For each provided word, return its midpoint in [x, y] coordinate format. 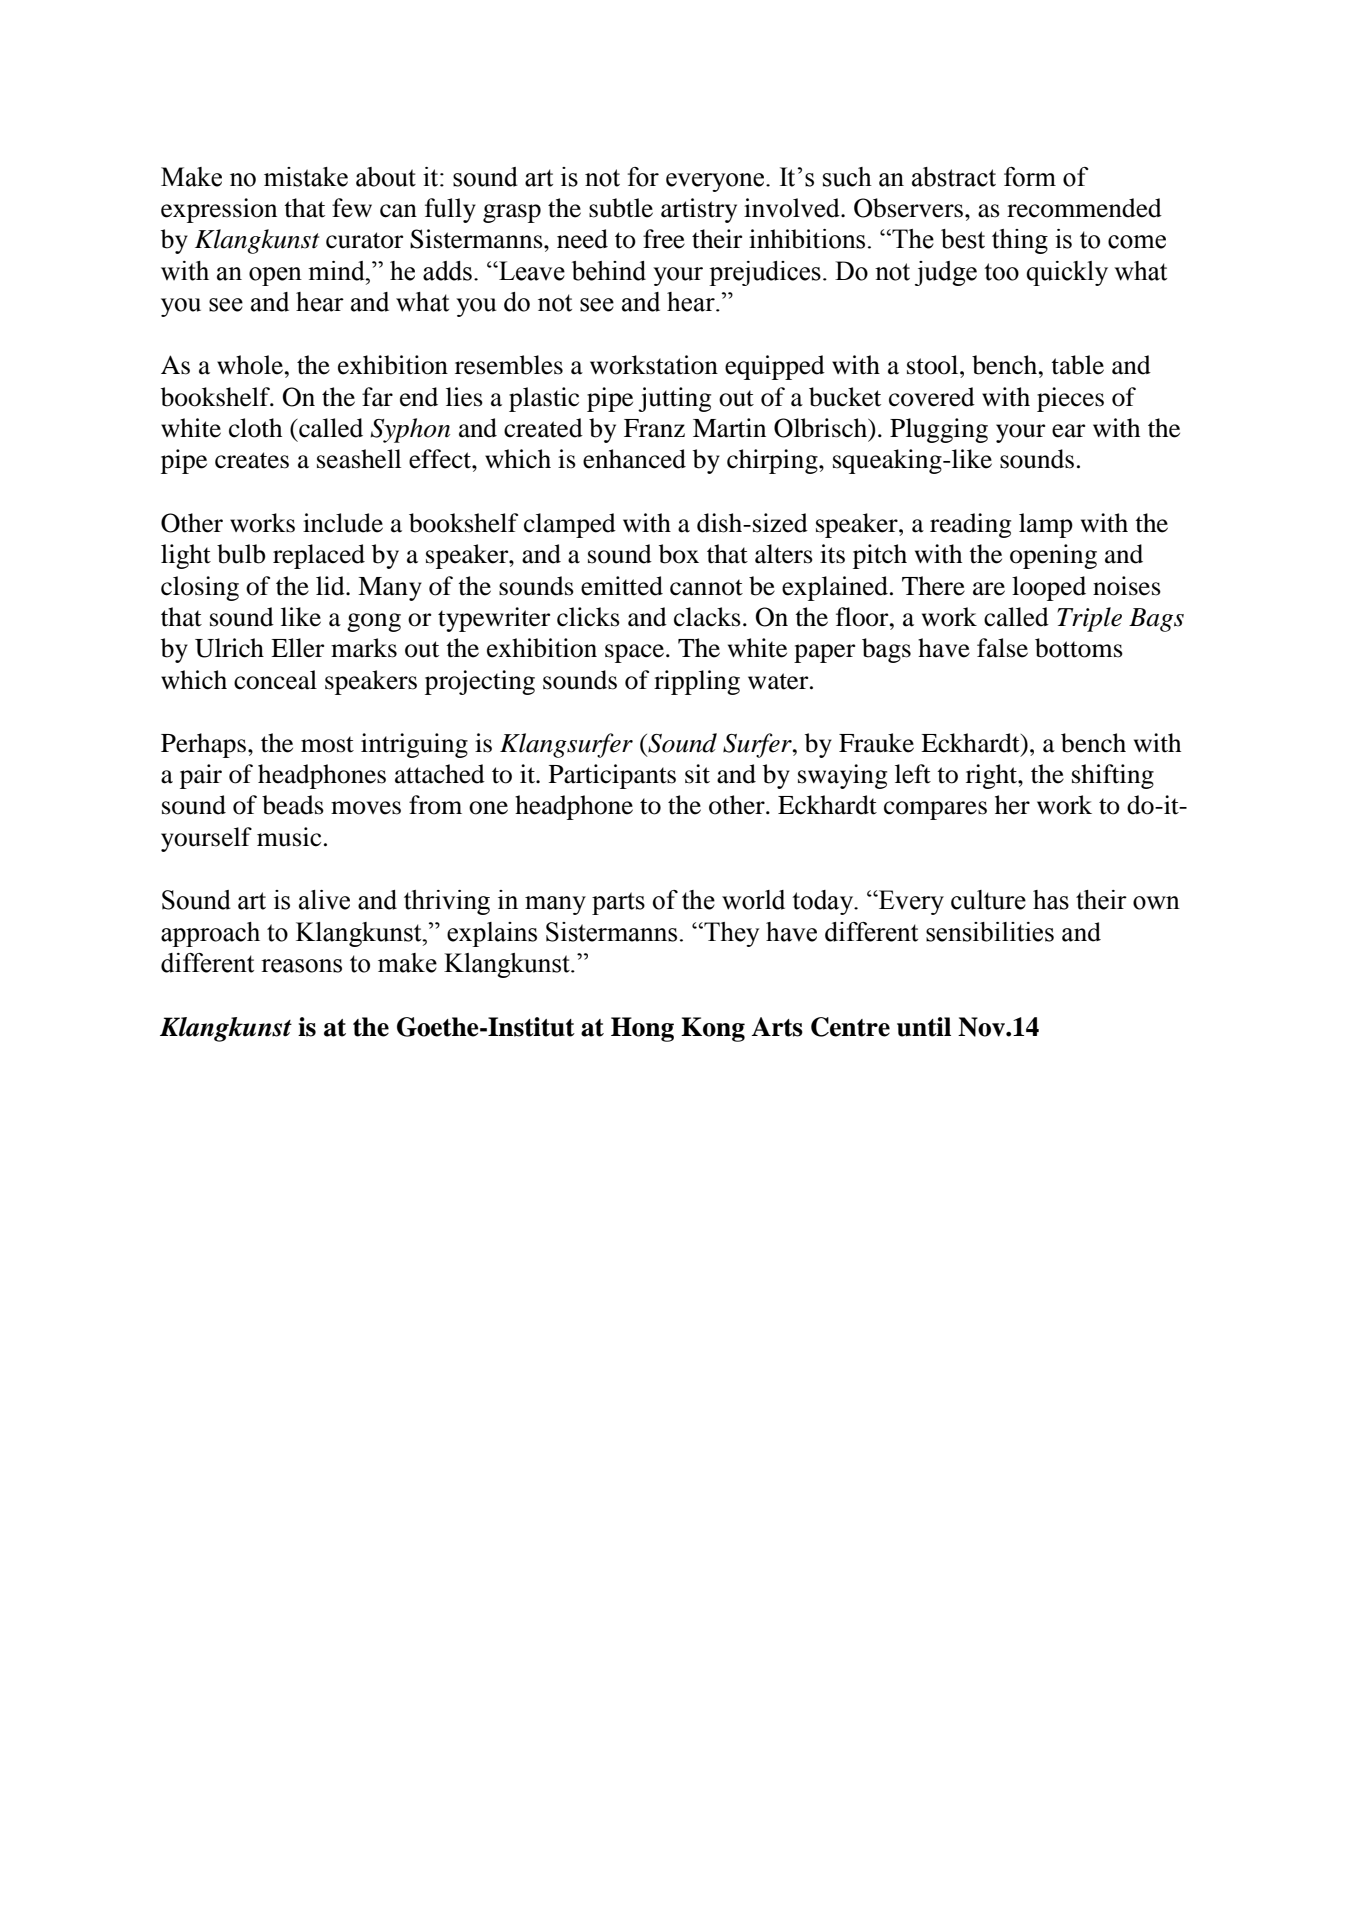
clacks [707, 617]
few [352, 208]
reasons [301, 966]
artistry [699, 210]
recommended [1084, 208]
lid [331, 586]
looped [1049, 588]
